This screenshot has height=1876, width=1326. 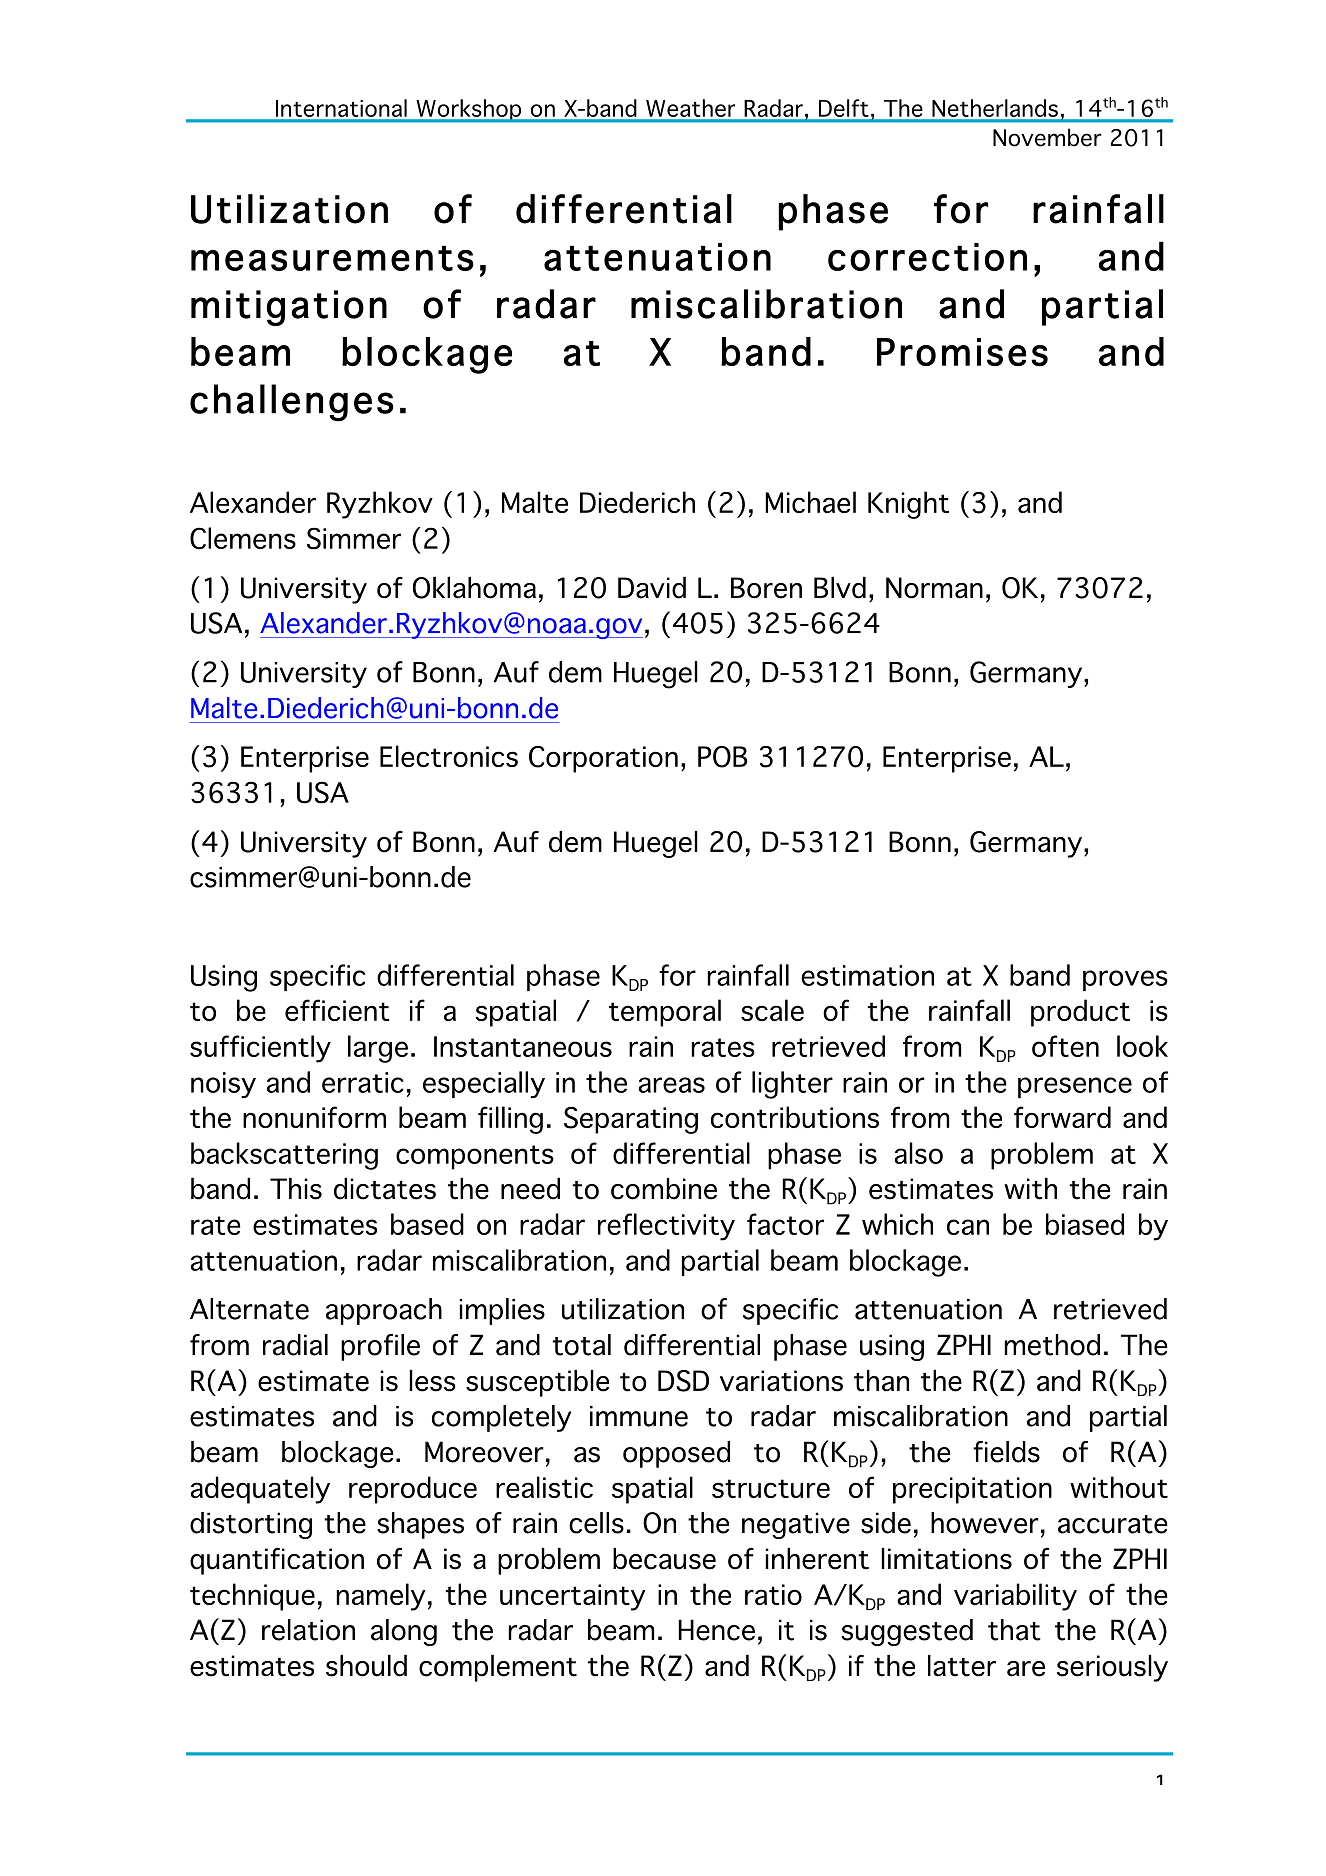 What do you see at coordinates (332, 258) in the screenshot?
I see `measurements` at bounding box center [332, 258].
